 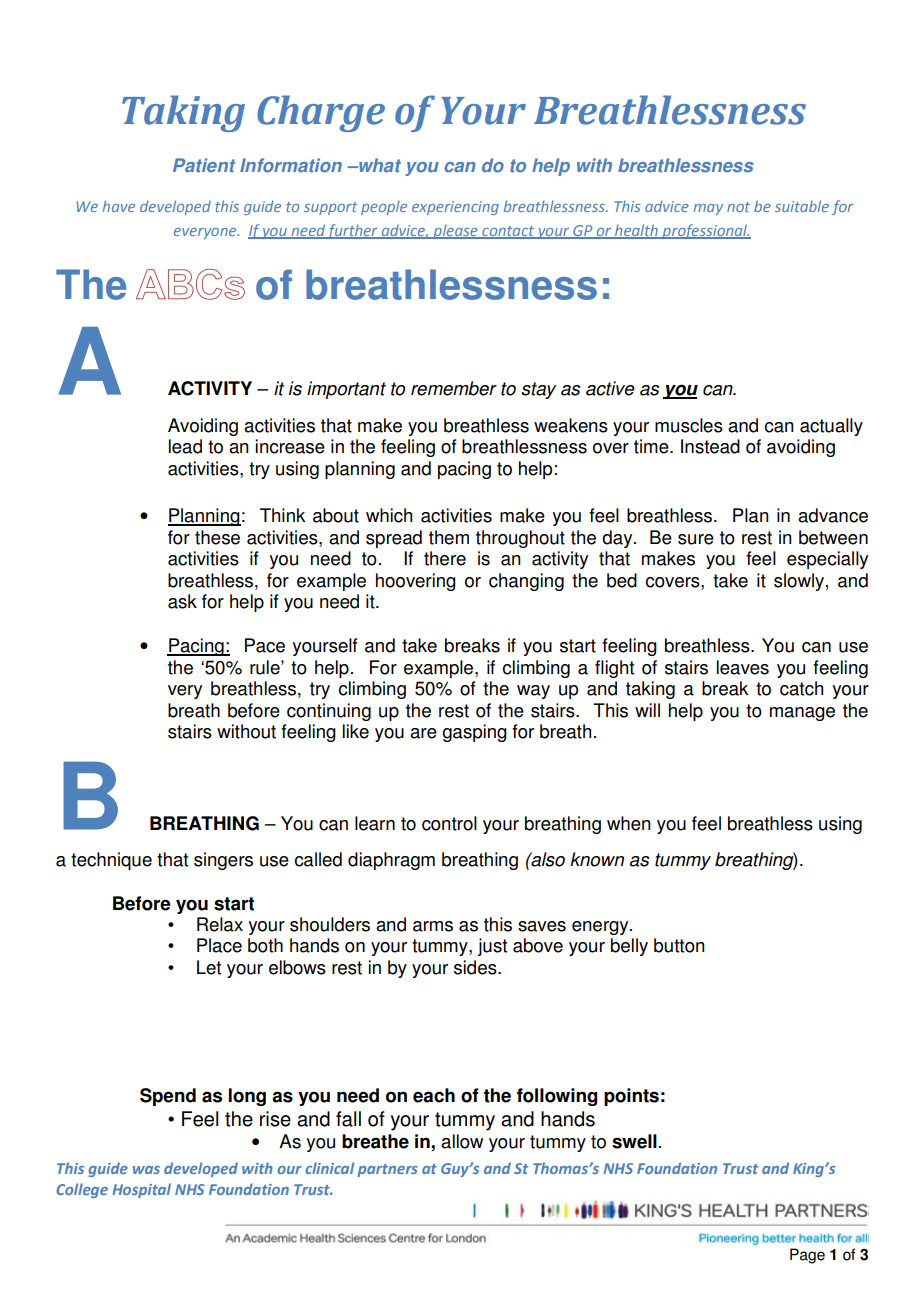 I want to click on Patient, so click(x=204, y=165).
